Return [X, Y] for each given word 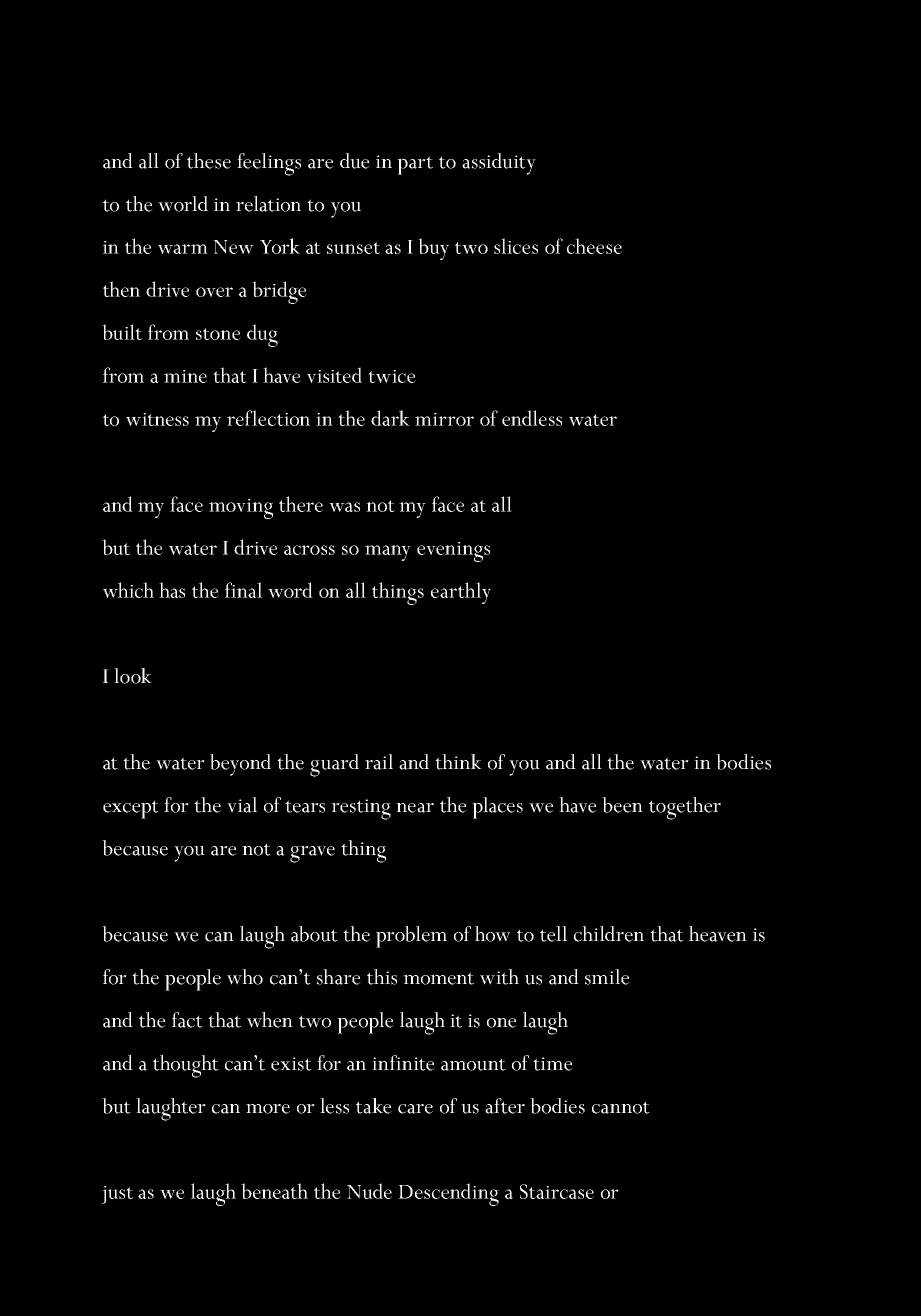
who [245, 977]
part [415, 165]
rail [379, 762]
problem [411, 937]
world [183, 204]
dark [390, 418]
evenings [453, 552]
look [133, 676]
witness [157, 419]
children [609, 934]
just [117, 1195]
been [622, 805]
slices [516, 246]
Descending [448, 1194]
